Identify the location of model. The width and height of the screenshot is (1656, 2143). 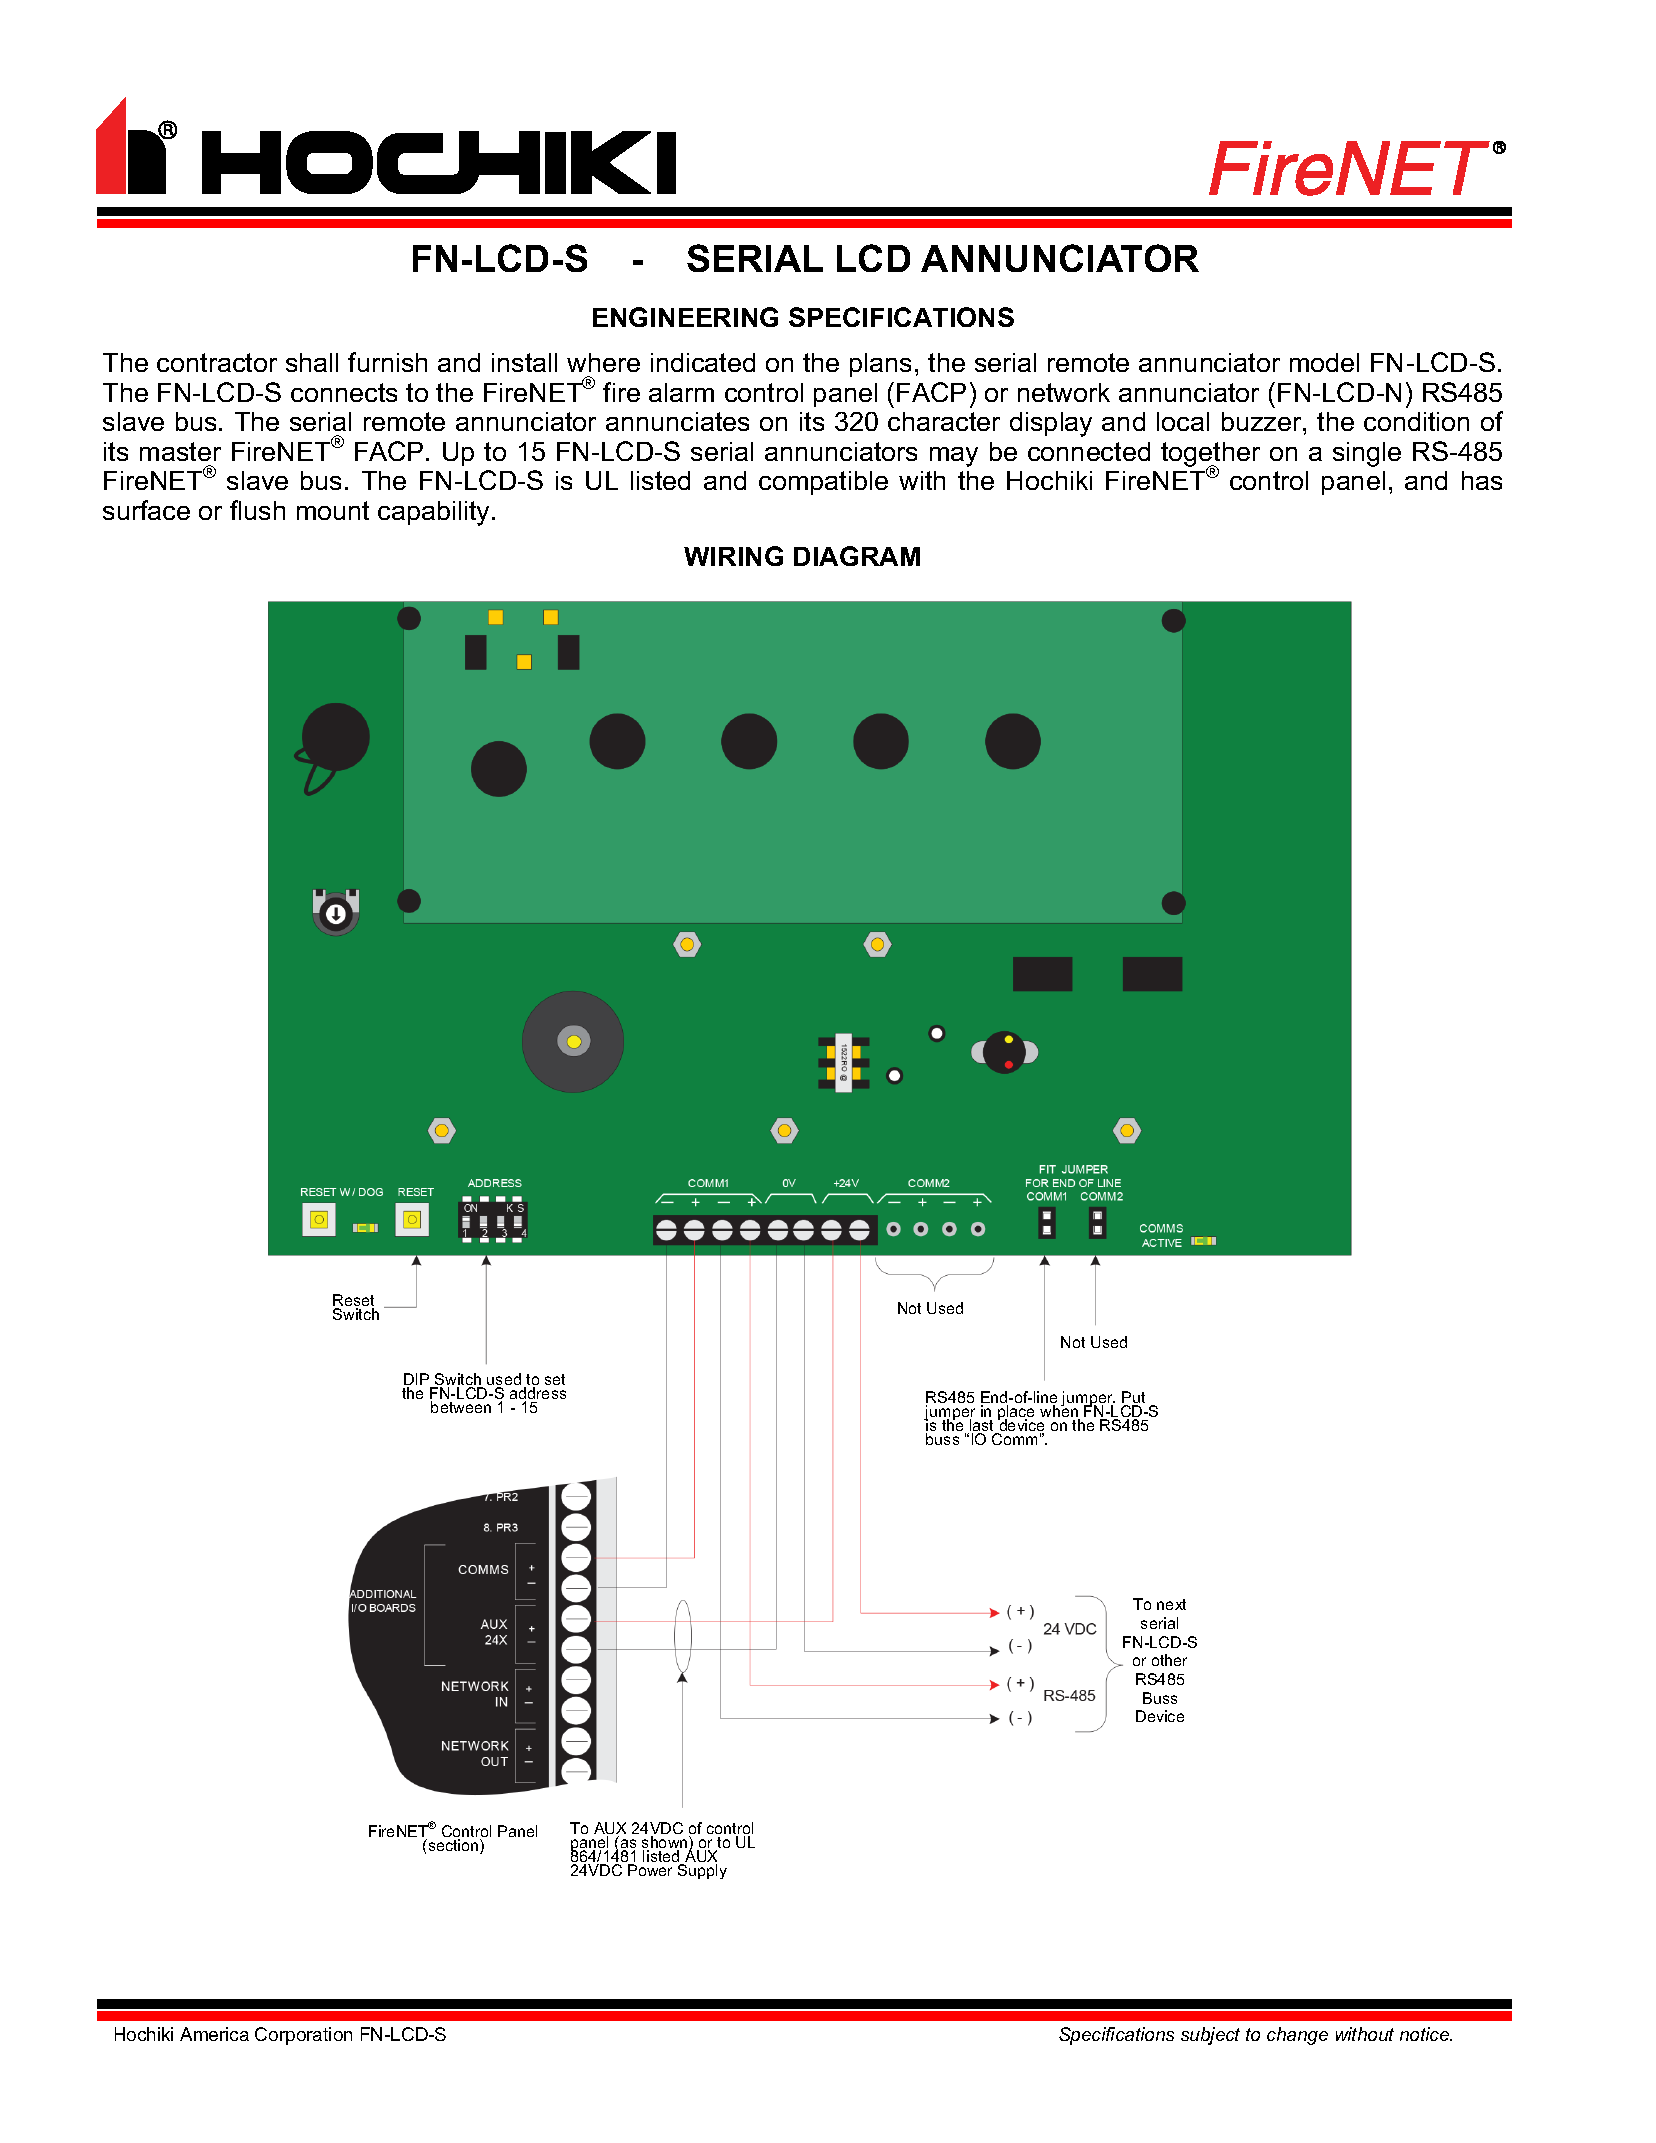
(1324, 362).
